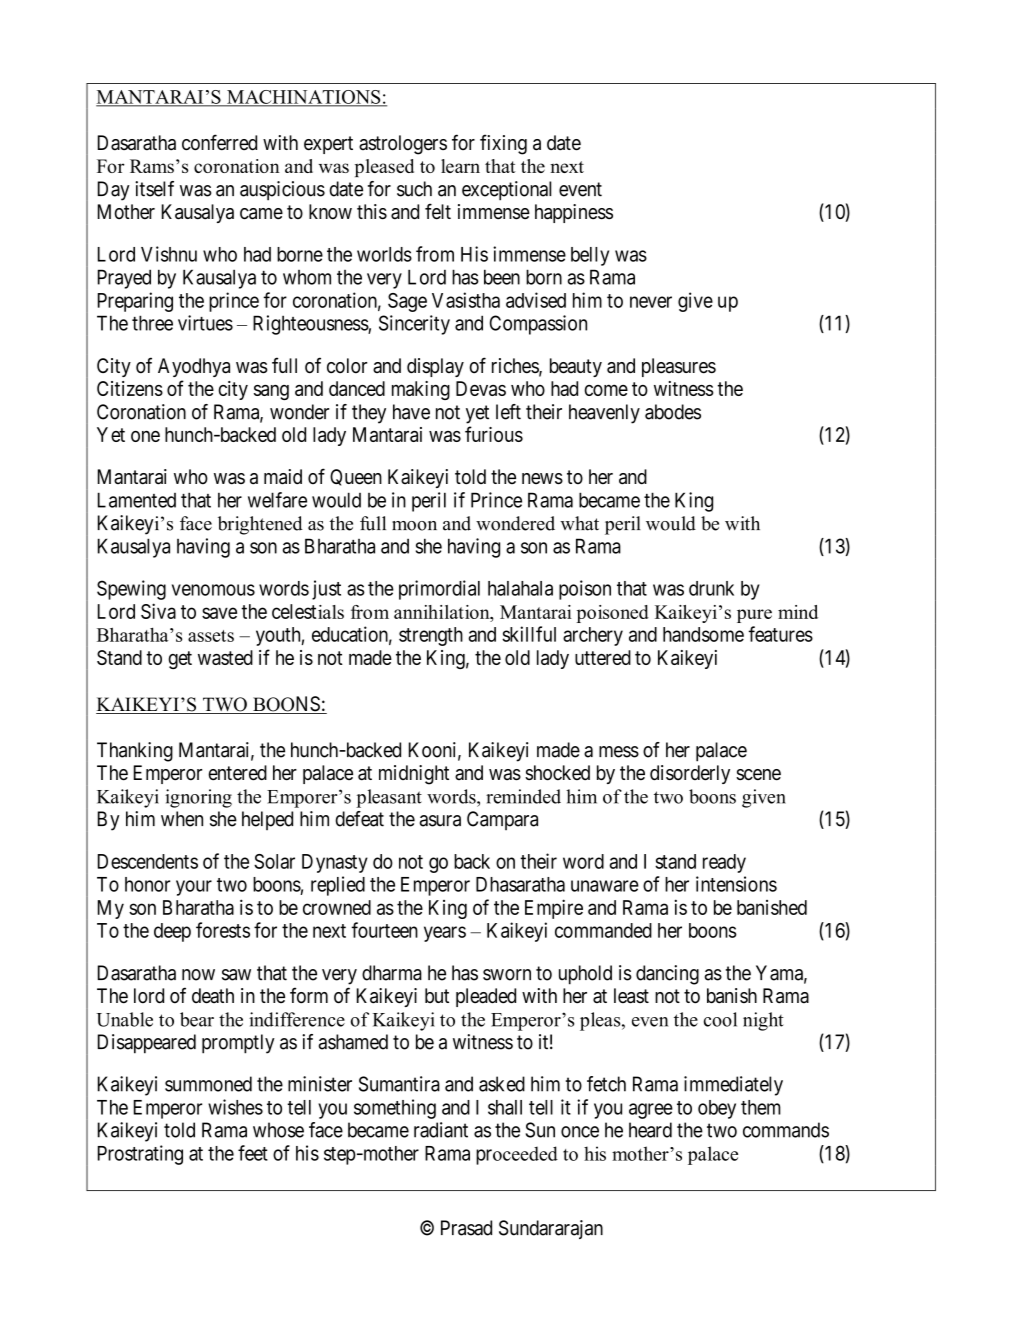 The width and height of the document is (1022, 1323). Describe the element at coordinates (574, 213) in the document. I see `happiness` at that location.
